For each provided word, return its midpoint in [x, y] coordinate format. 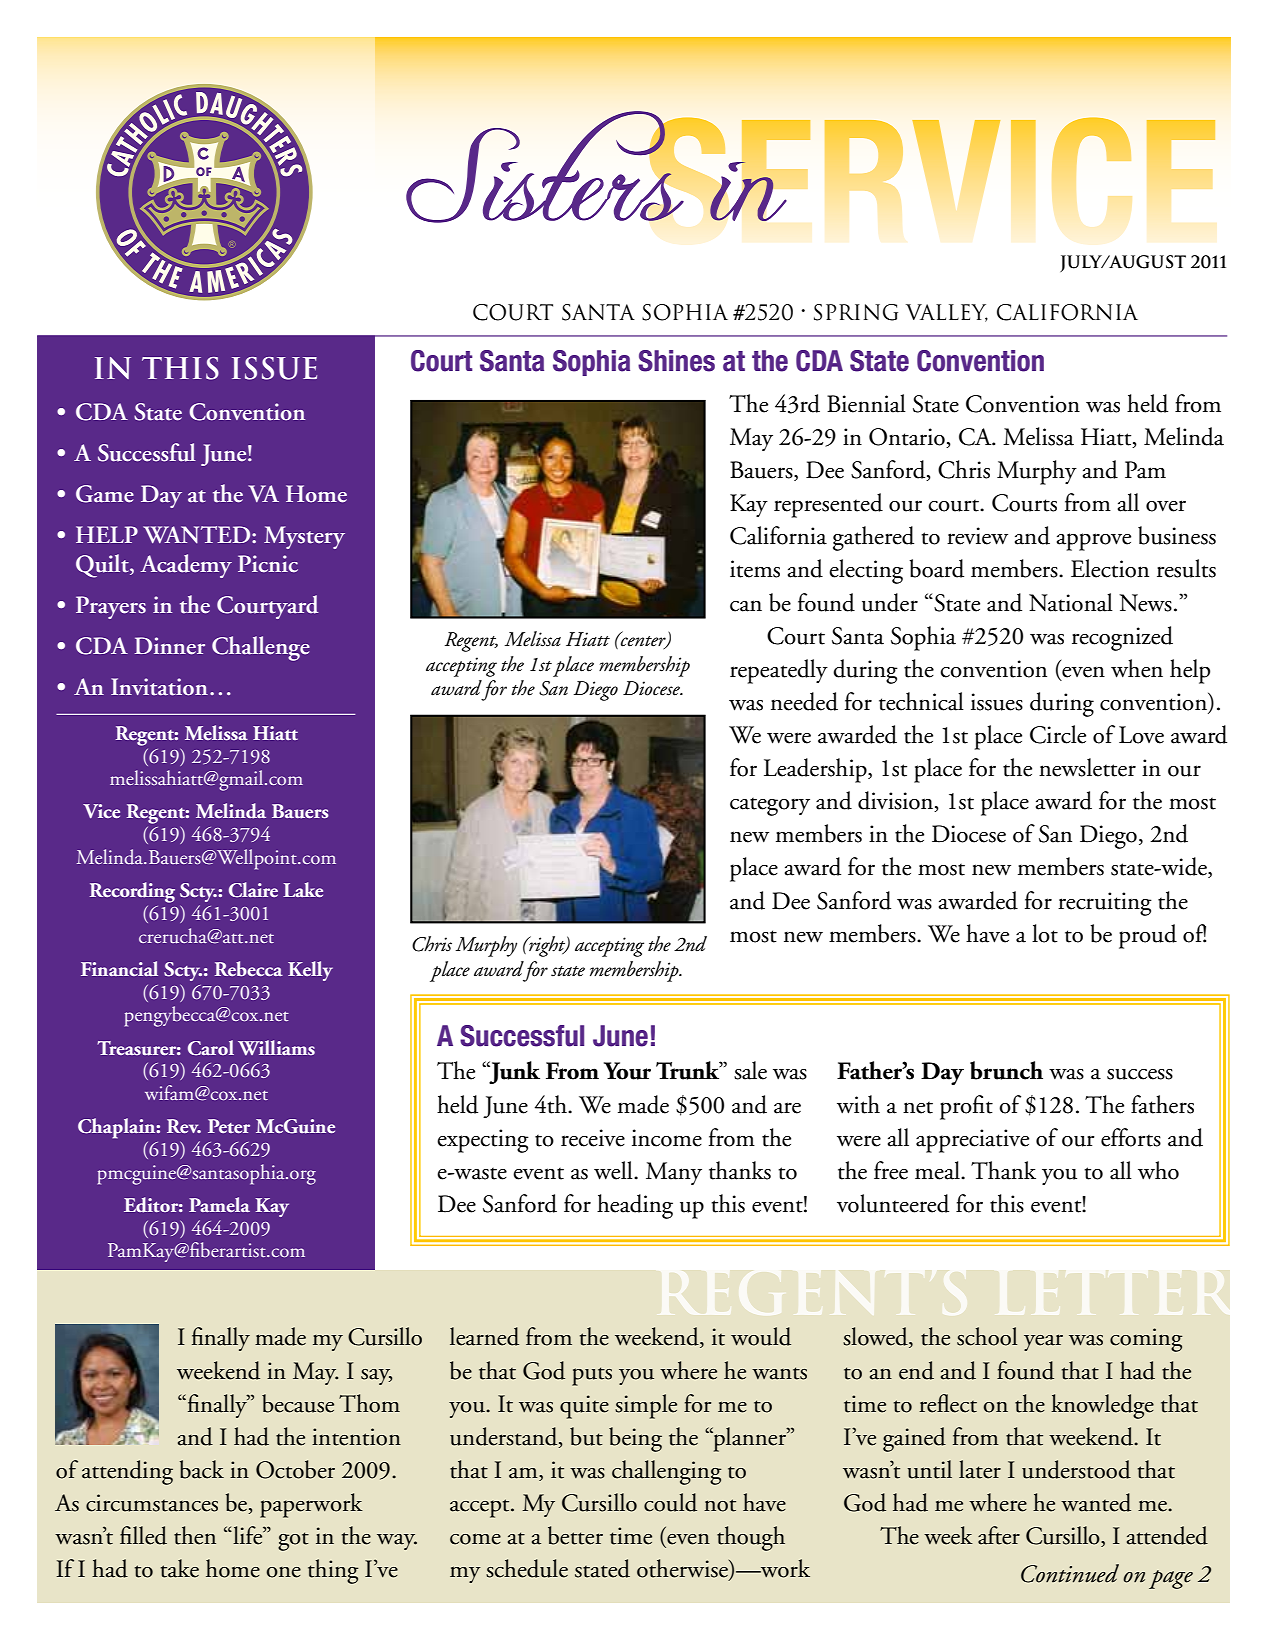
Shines [676, 361]
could [670, 1502]
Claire [253, 890]
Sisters [546, 167]
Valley [947, 313]
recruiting [1105, 904]
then [195, 1535]
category [770, 806]
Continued [1070, 1573]
